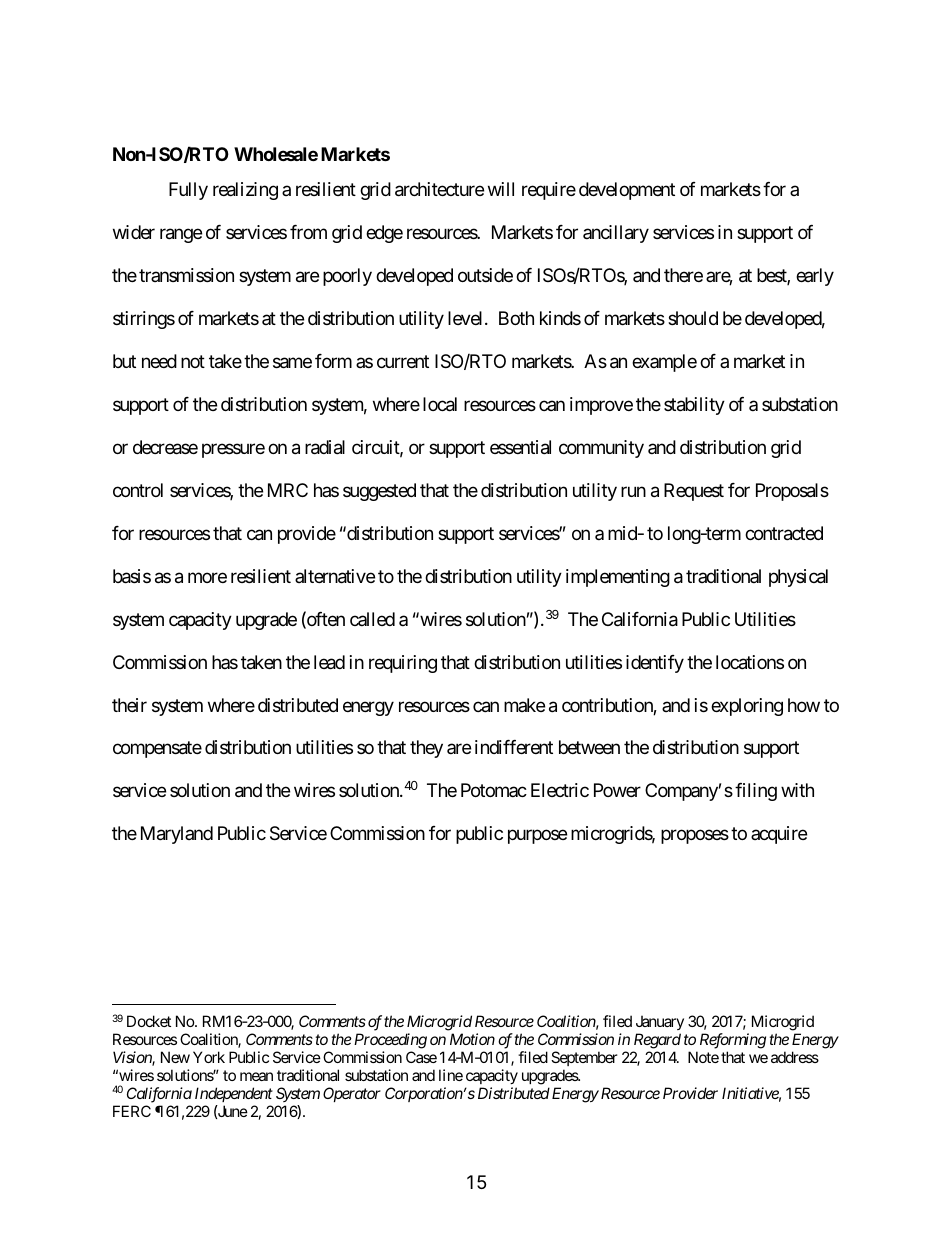 This screenshot has height=1233, width=952. I want to click on will, so click(501, 189).
